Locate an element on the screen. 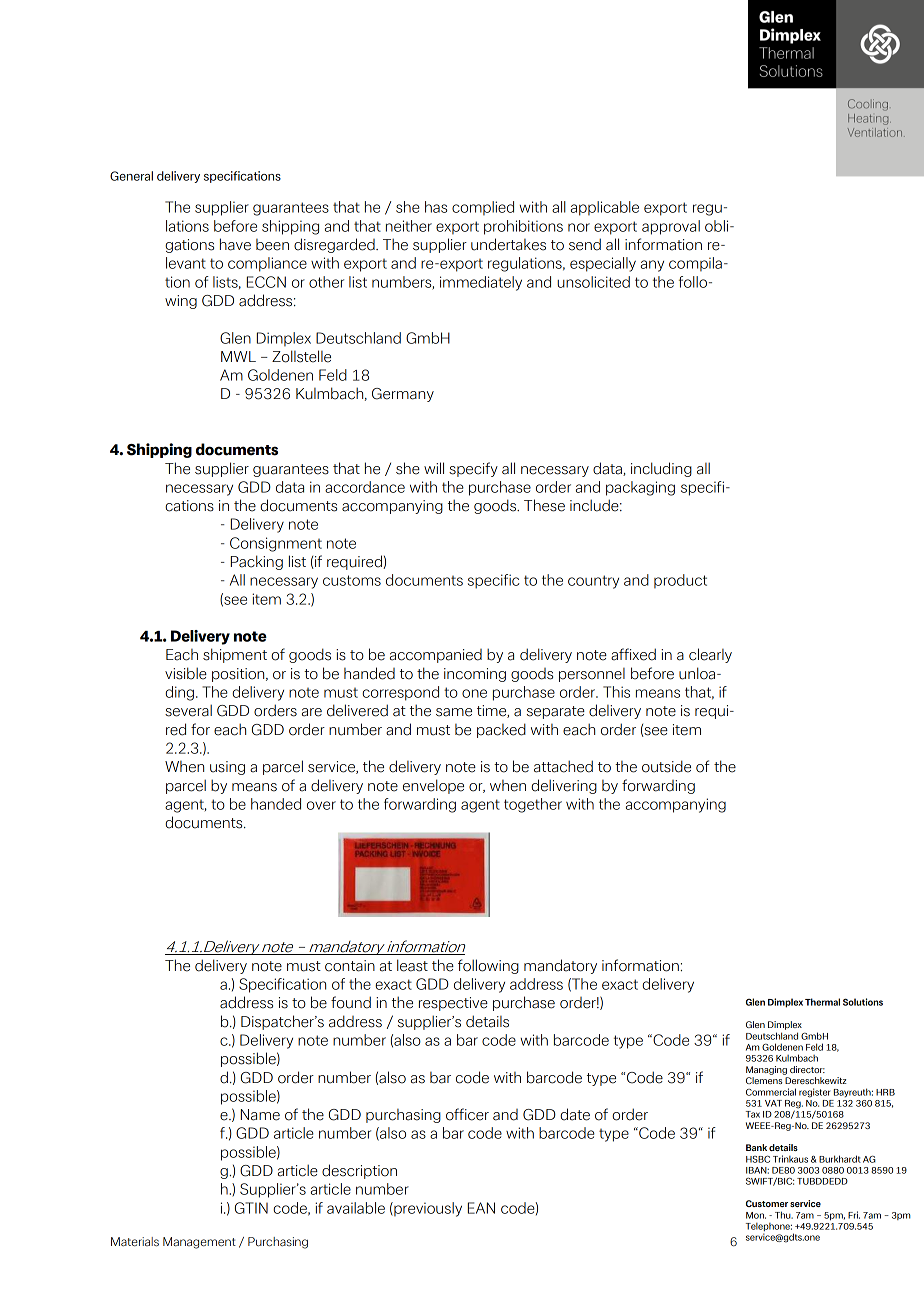 This screenshot has width=924, height=1308. specify is located at coordinates (473, 469).
